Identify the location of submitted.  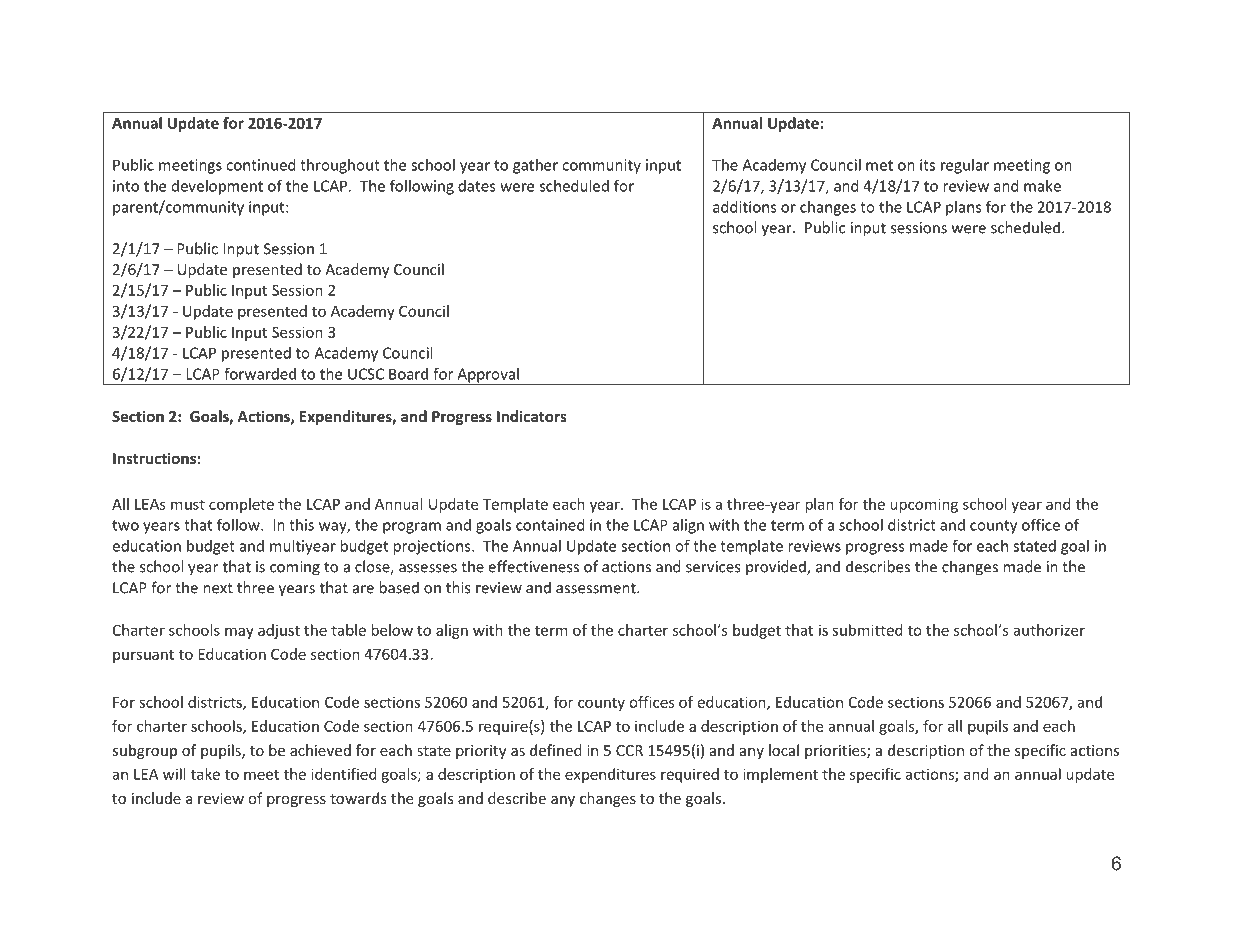
(867, 630).
